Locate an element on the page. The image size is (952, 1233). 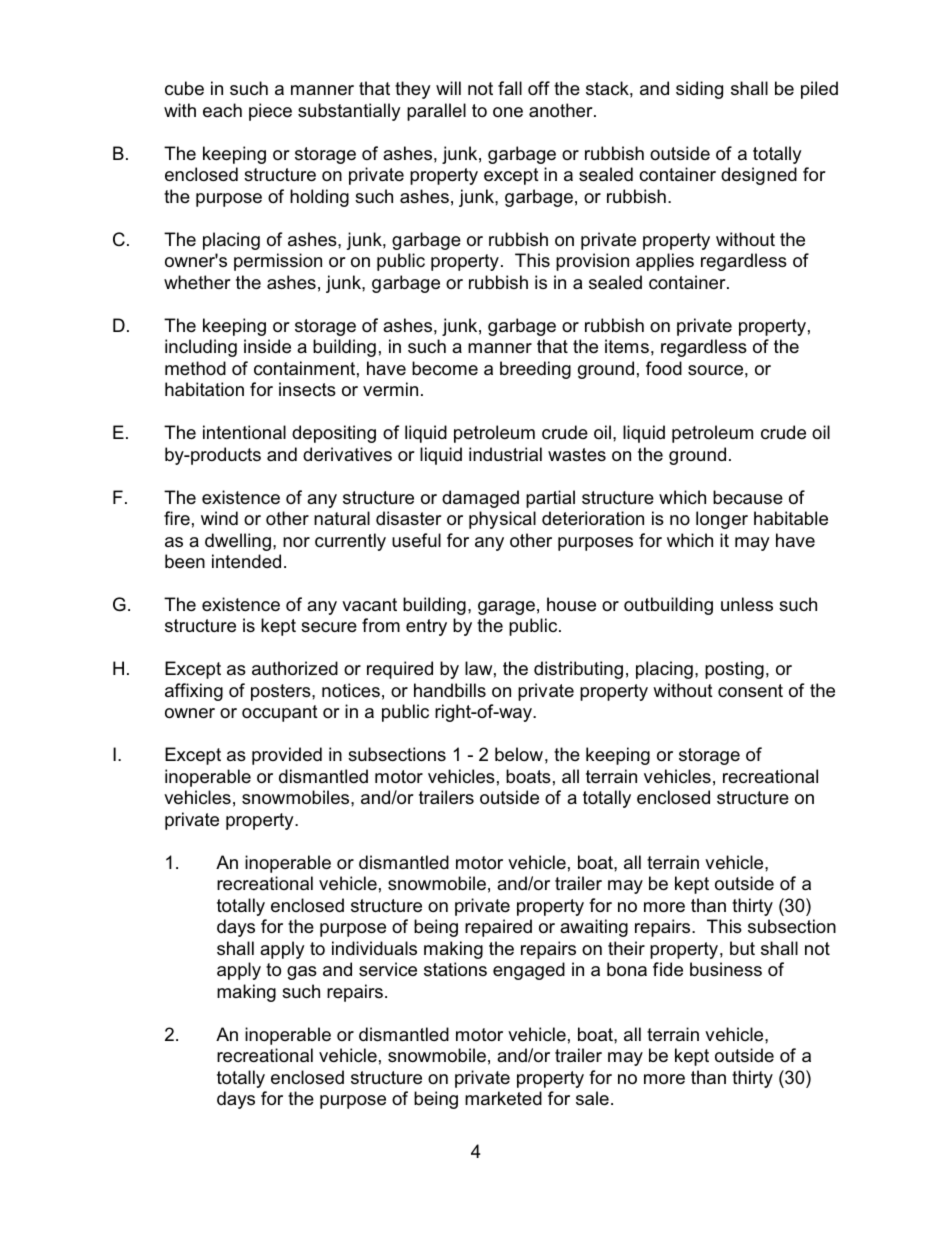
one is located at coordinates (508, 112).
